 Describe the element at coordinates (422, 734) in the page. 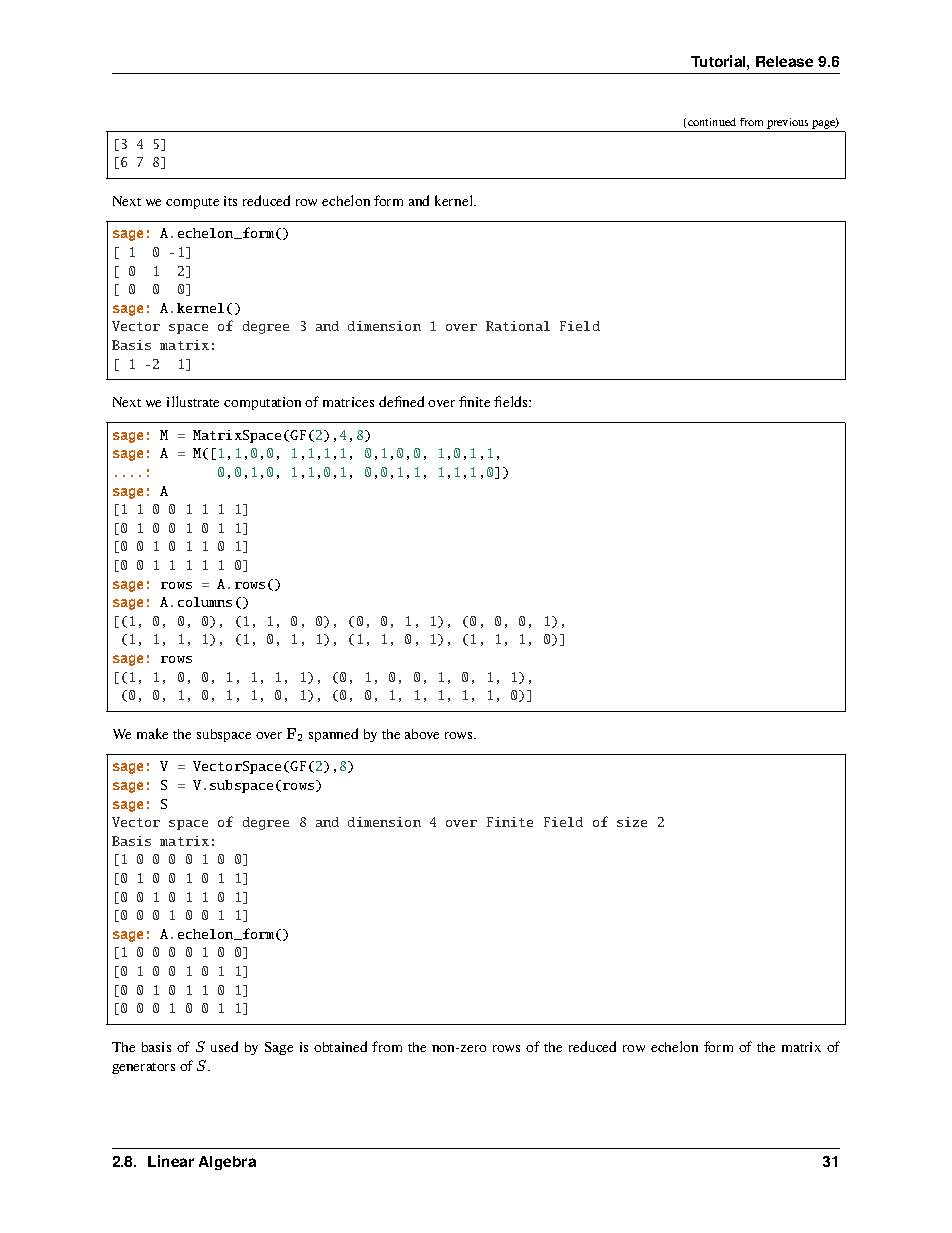

I see `above` at that location.
